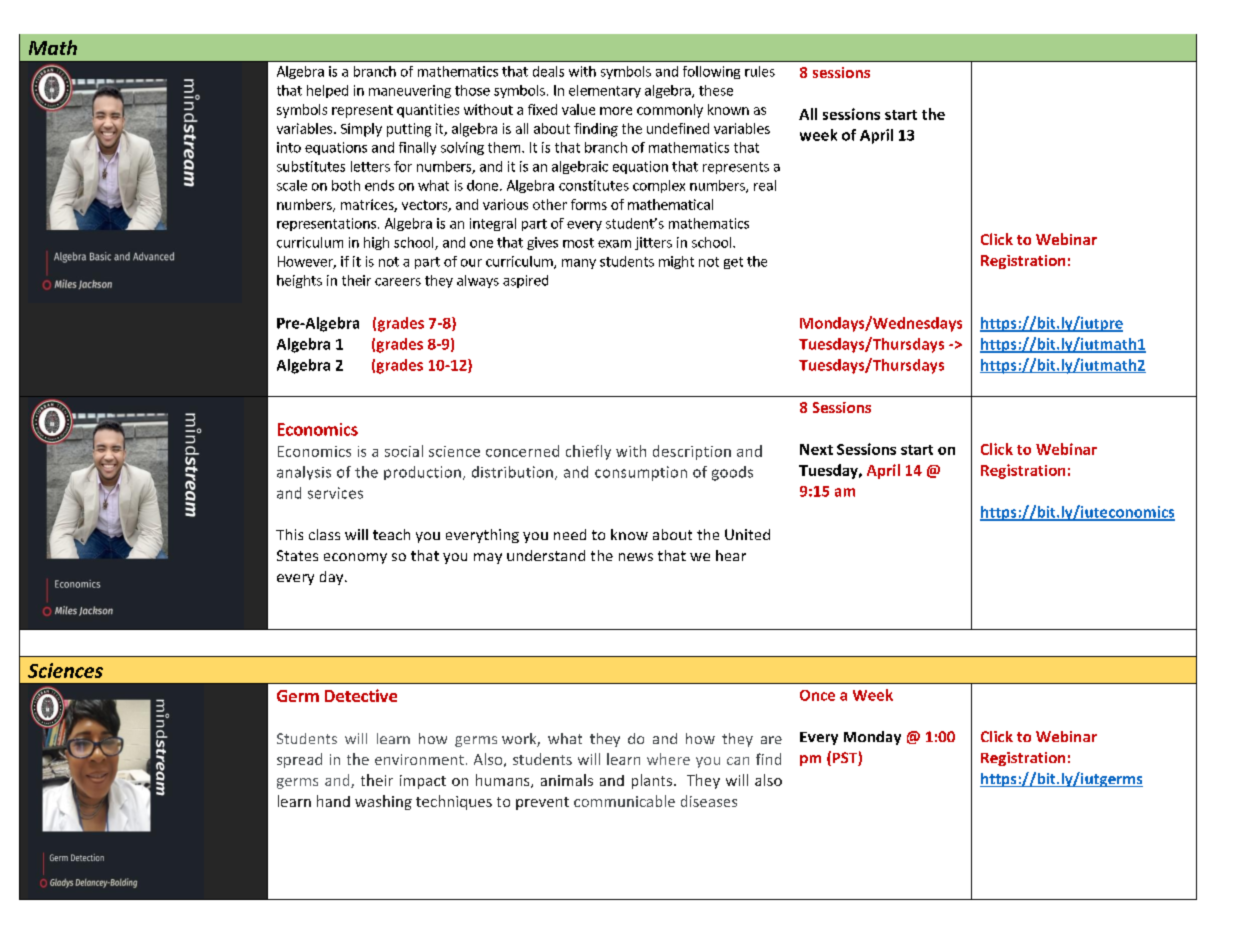  What do you see at coordinates (333, 801) in the screenshot?
I see `hand` at bounding box center [333, 801].
